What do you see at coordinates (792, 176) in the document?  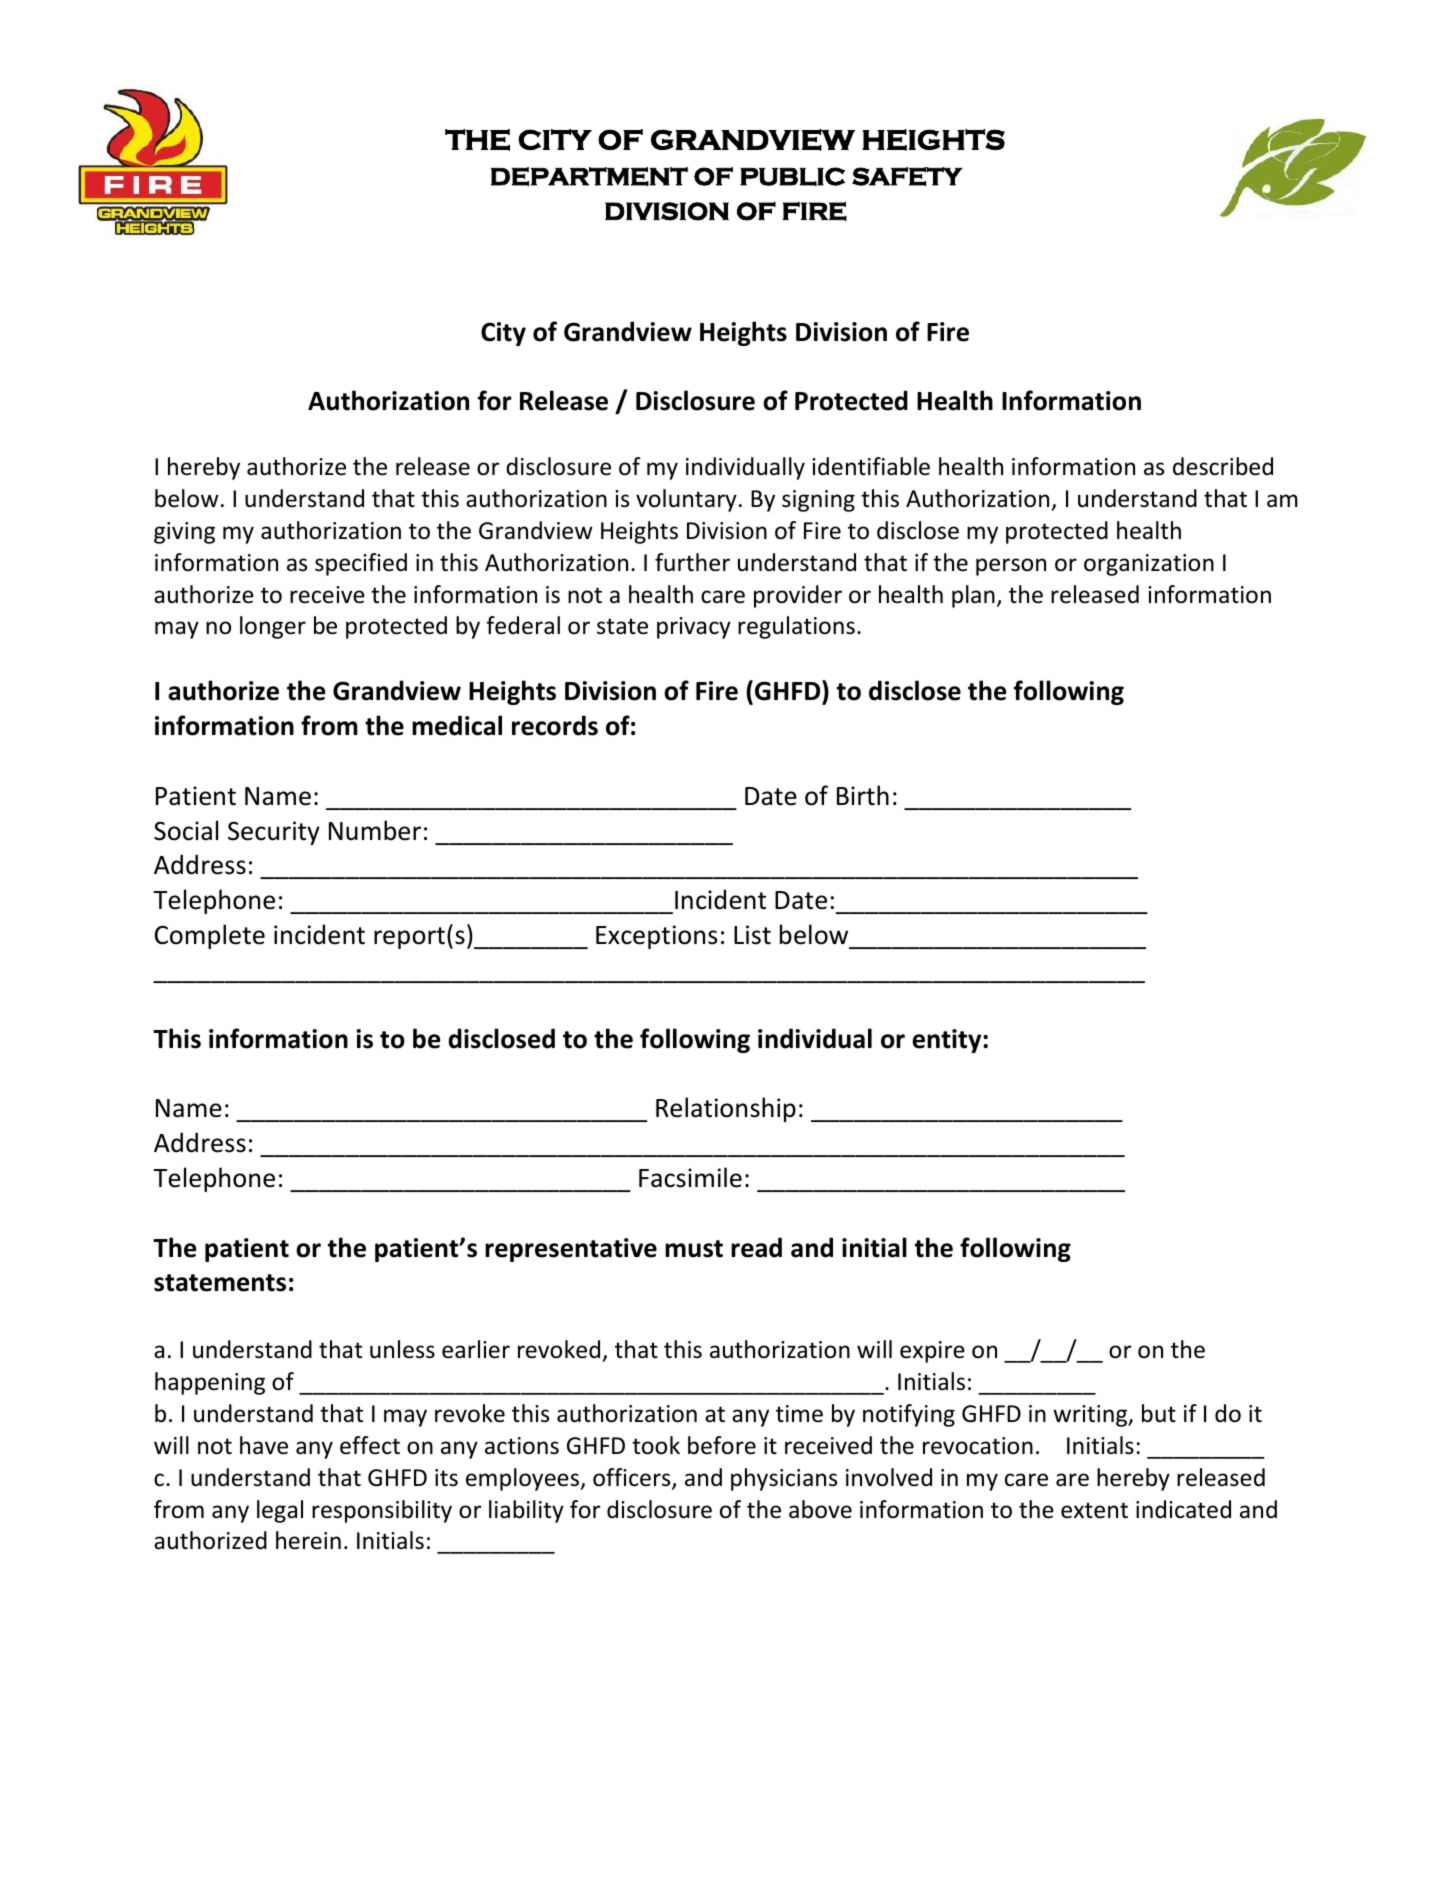 I see `PUBLIC` at bounding box center [792, 176].
